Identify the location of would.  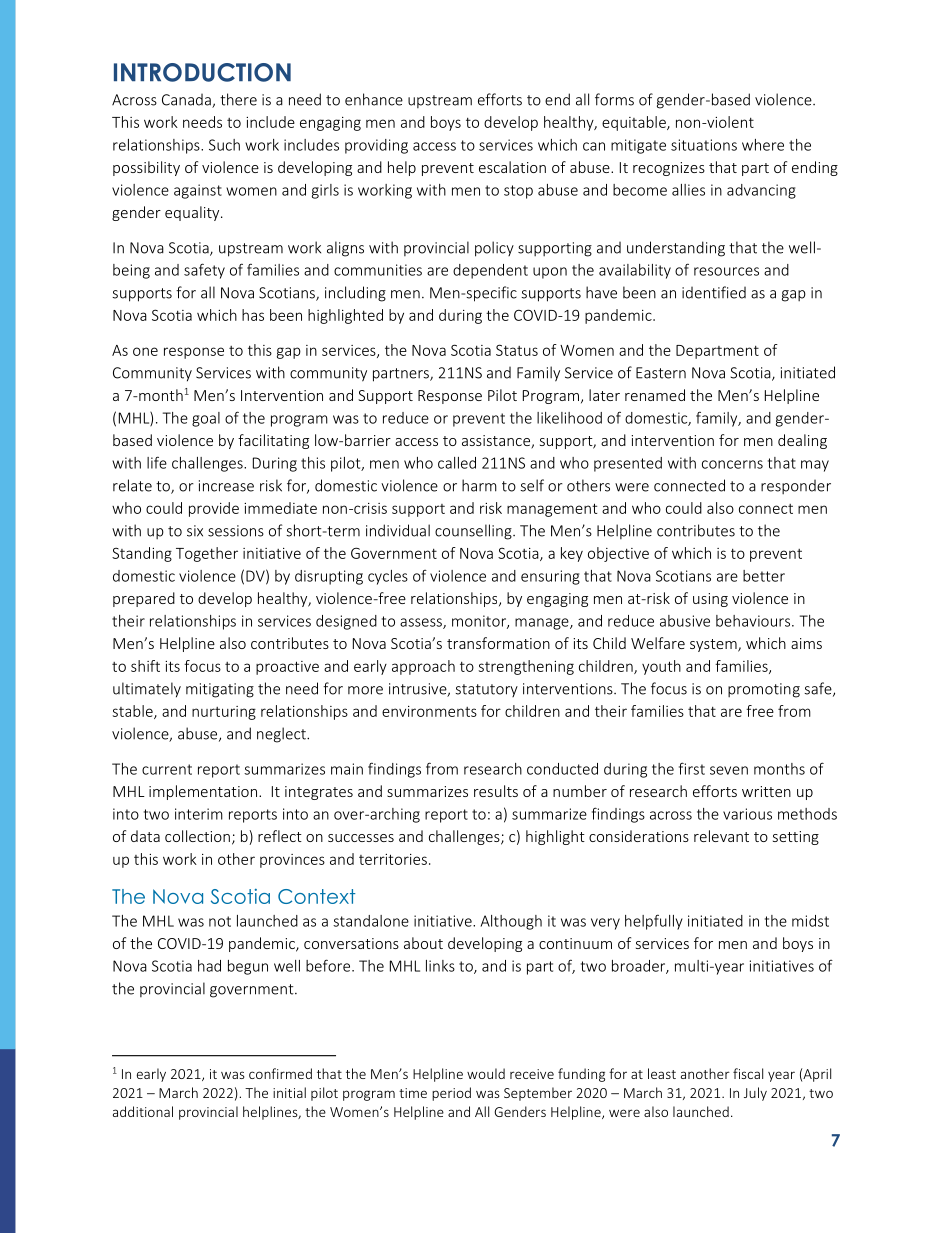
(486, 1073).
